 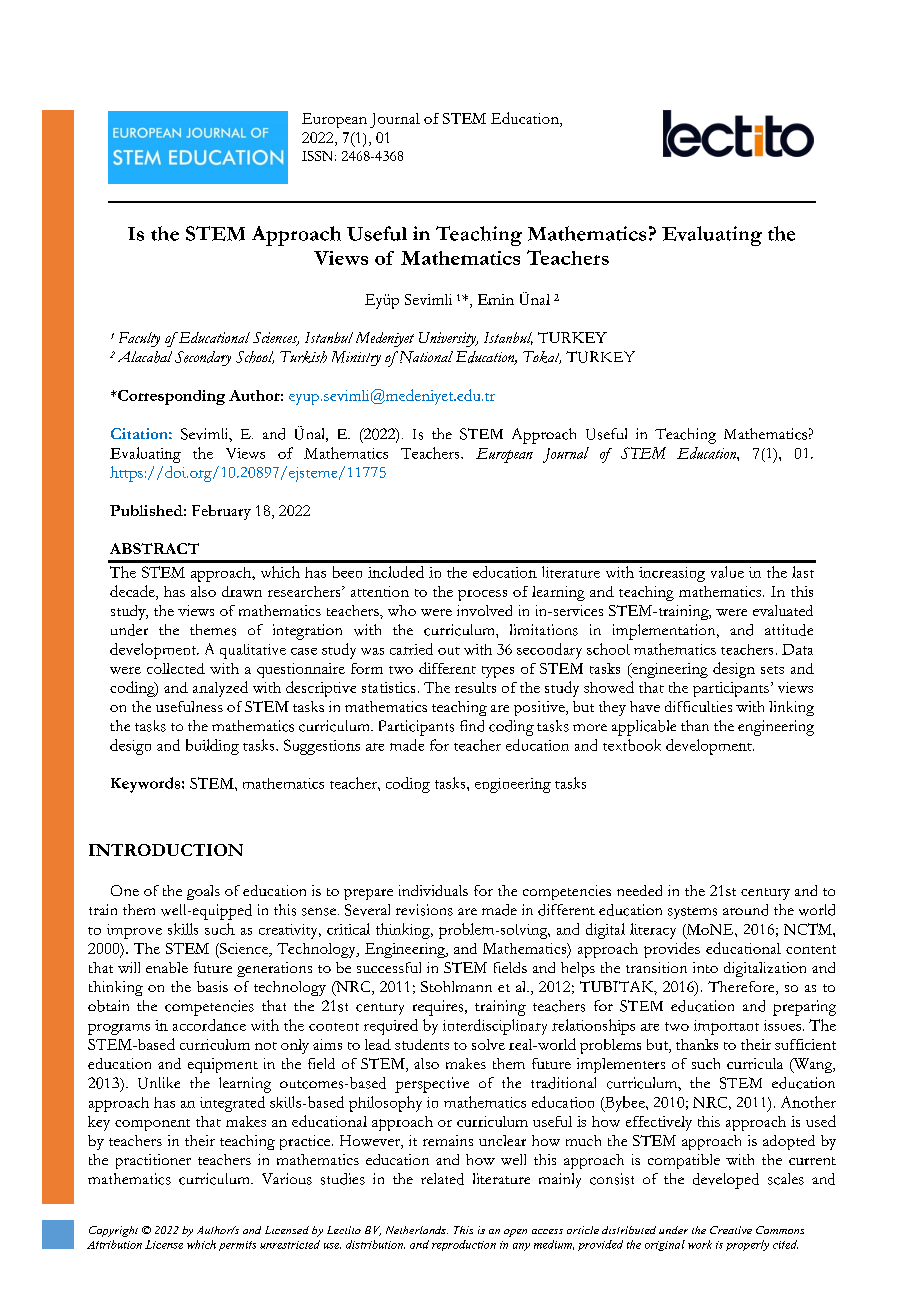 What do you see at coordinates (237, 1246) in the screenshot?
I see `permits` at bounding box center [237, 1246].
